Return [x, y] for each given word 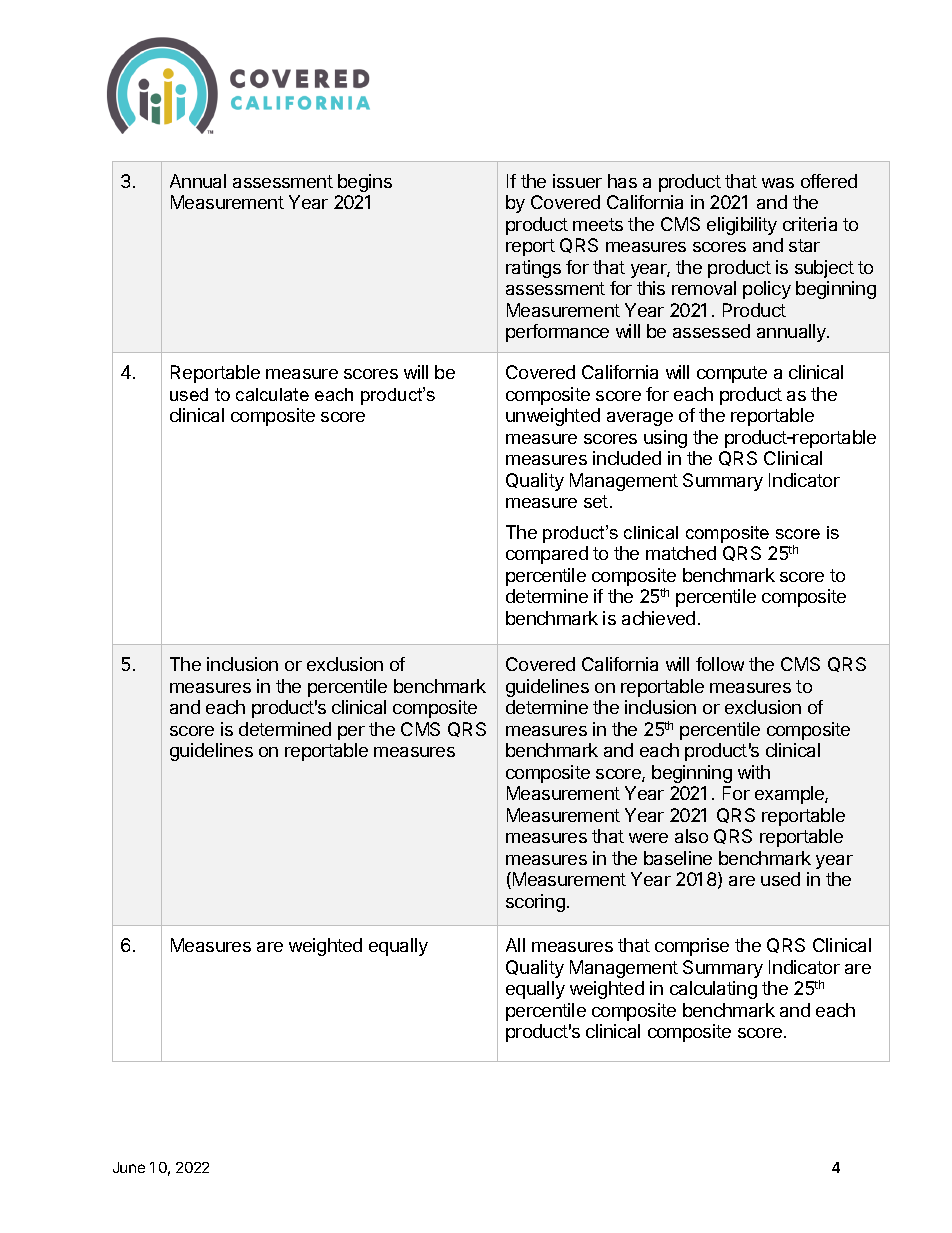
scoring [535, 903]
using [665, 439]
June [129, 1167]
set [596, 501]
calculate [272, 394]
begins [365, 183]
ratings [533, 269]
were [648, 838]
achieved [658, 618]
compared [547, 555]
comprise [692, 947]
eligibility [742, 226]
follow [720, 664]
